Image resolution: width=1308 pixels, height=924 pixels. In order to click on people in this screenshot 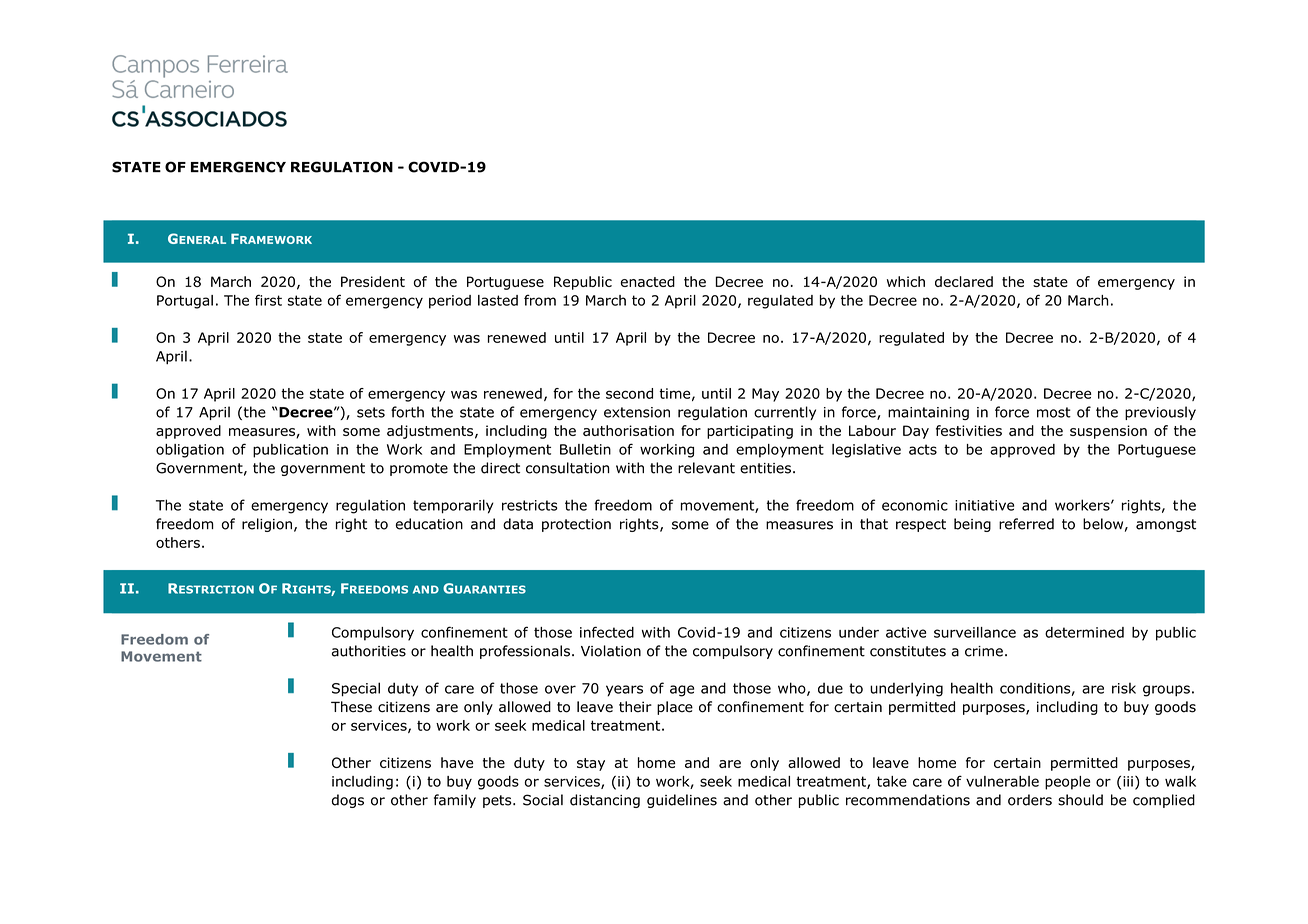, I will do `click(1067, 783)`.
